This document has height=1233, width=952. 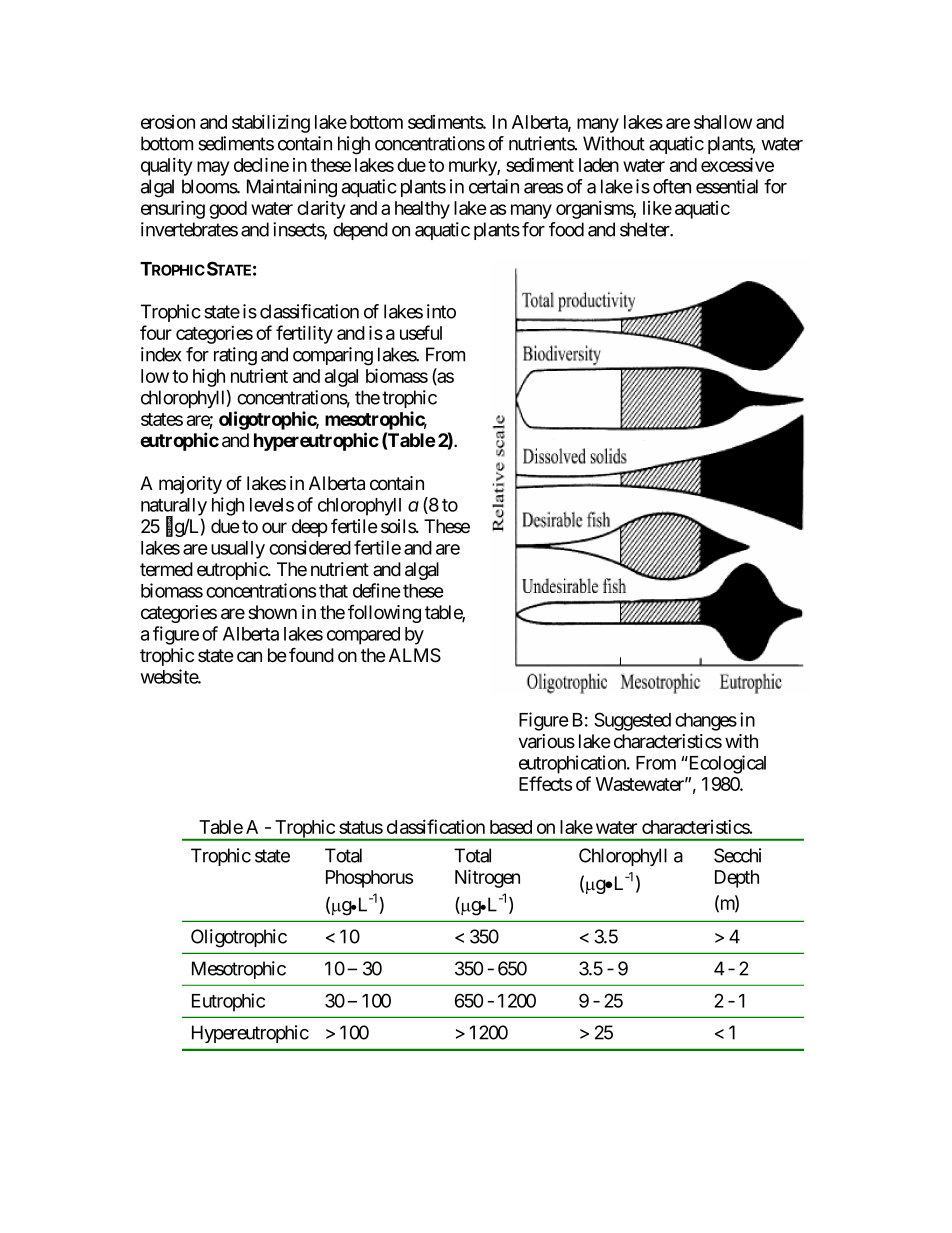 I want to click on may, so click(x=213, y=168).
